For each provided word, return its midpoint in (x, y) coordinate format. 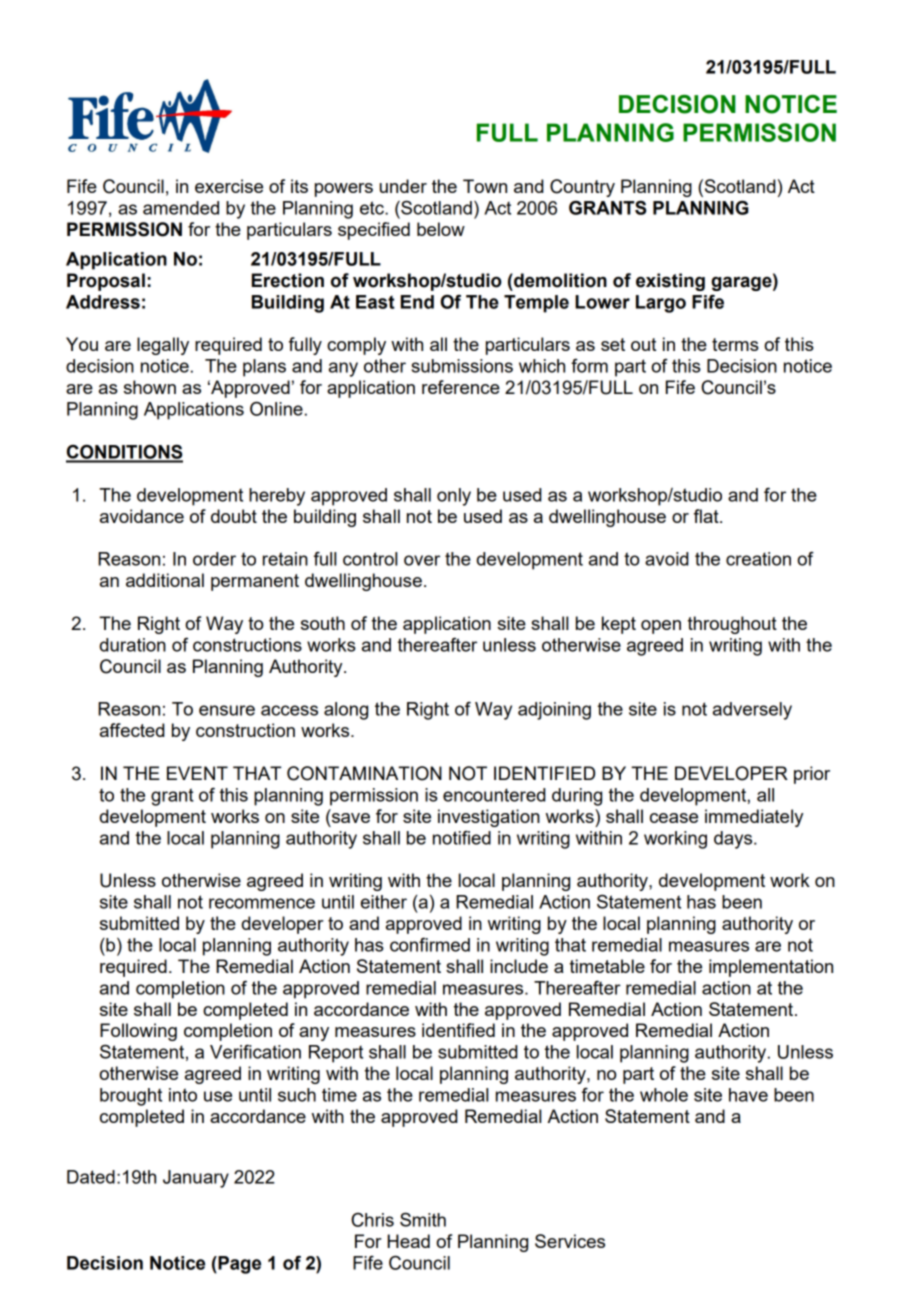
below (441, 229)
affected (132, 730)
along (346, 711)
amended (181, 208)
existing (670, 282)
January (196, 1179)
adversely (752, 711)
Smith (423, 1219)
